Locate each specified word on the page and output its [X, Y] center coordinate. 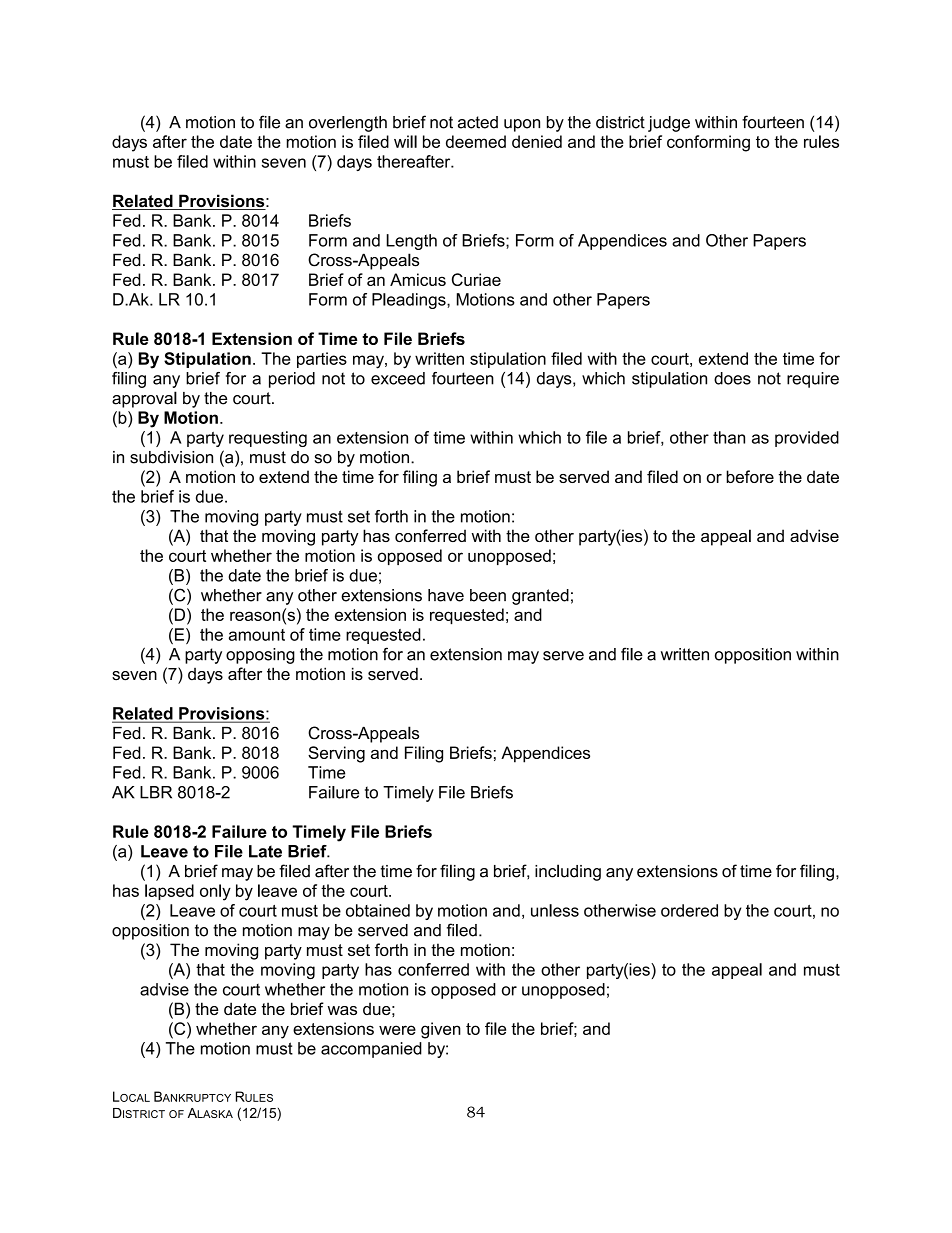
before [750, 476]
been [488, 595]
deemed [476, 141]
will [405, 141]
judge [669, 124]
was [342, 1010]
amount [257, 635]
